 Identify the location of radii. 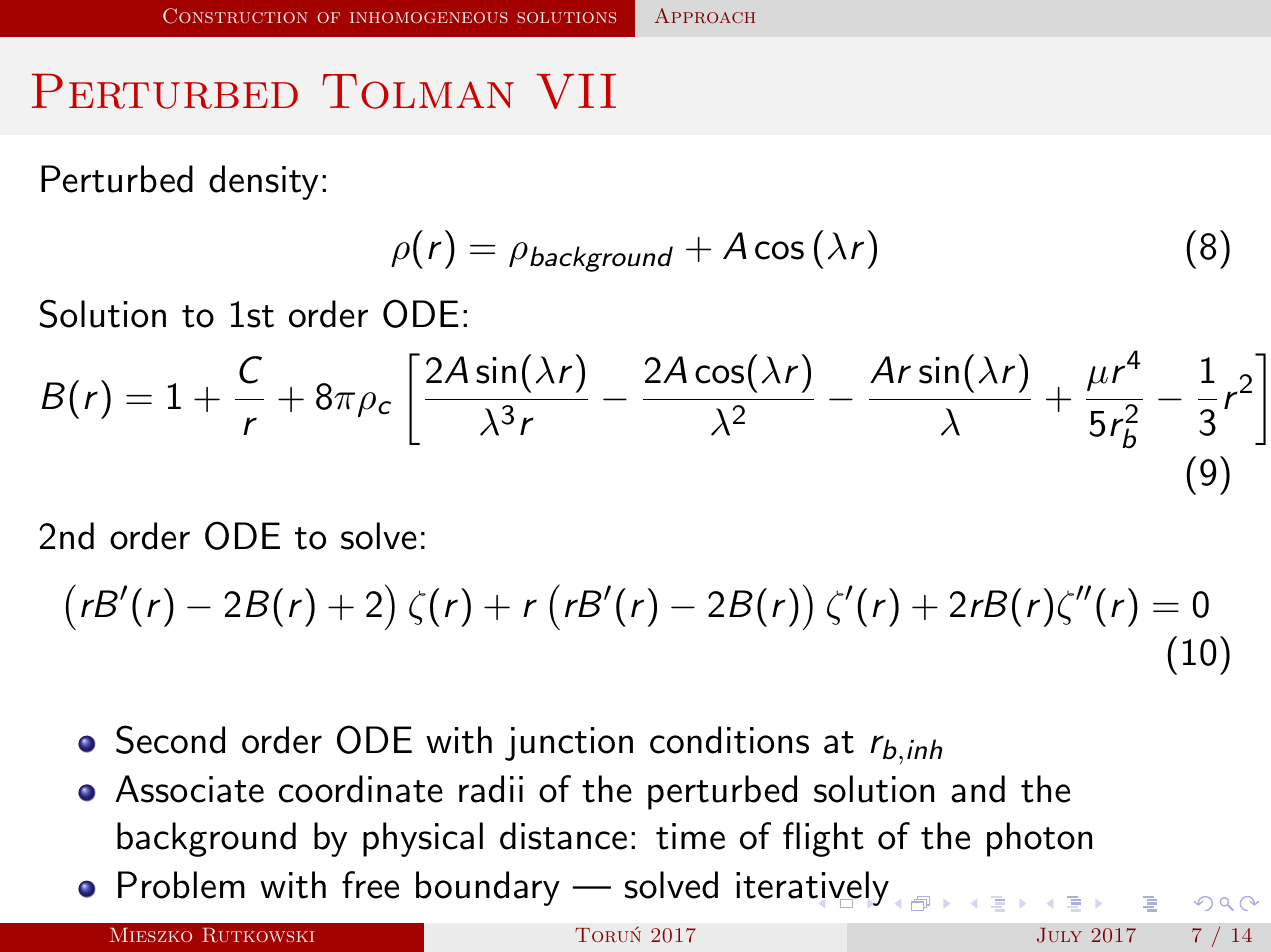
(491, 789).
